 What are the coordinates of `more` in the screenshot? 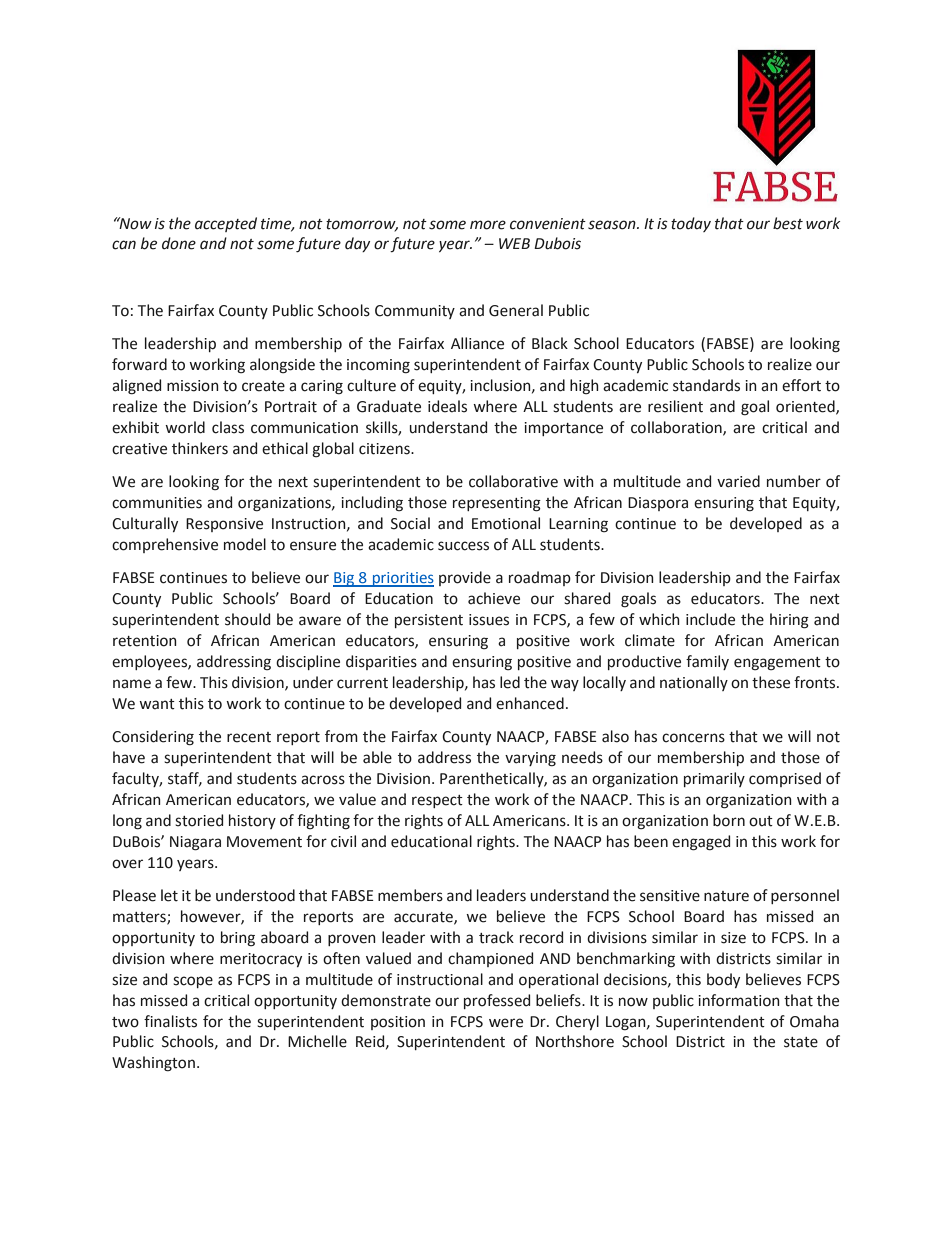 It's located at (488, 225).
